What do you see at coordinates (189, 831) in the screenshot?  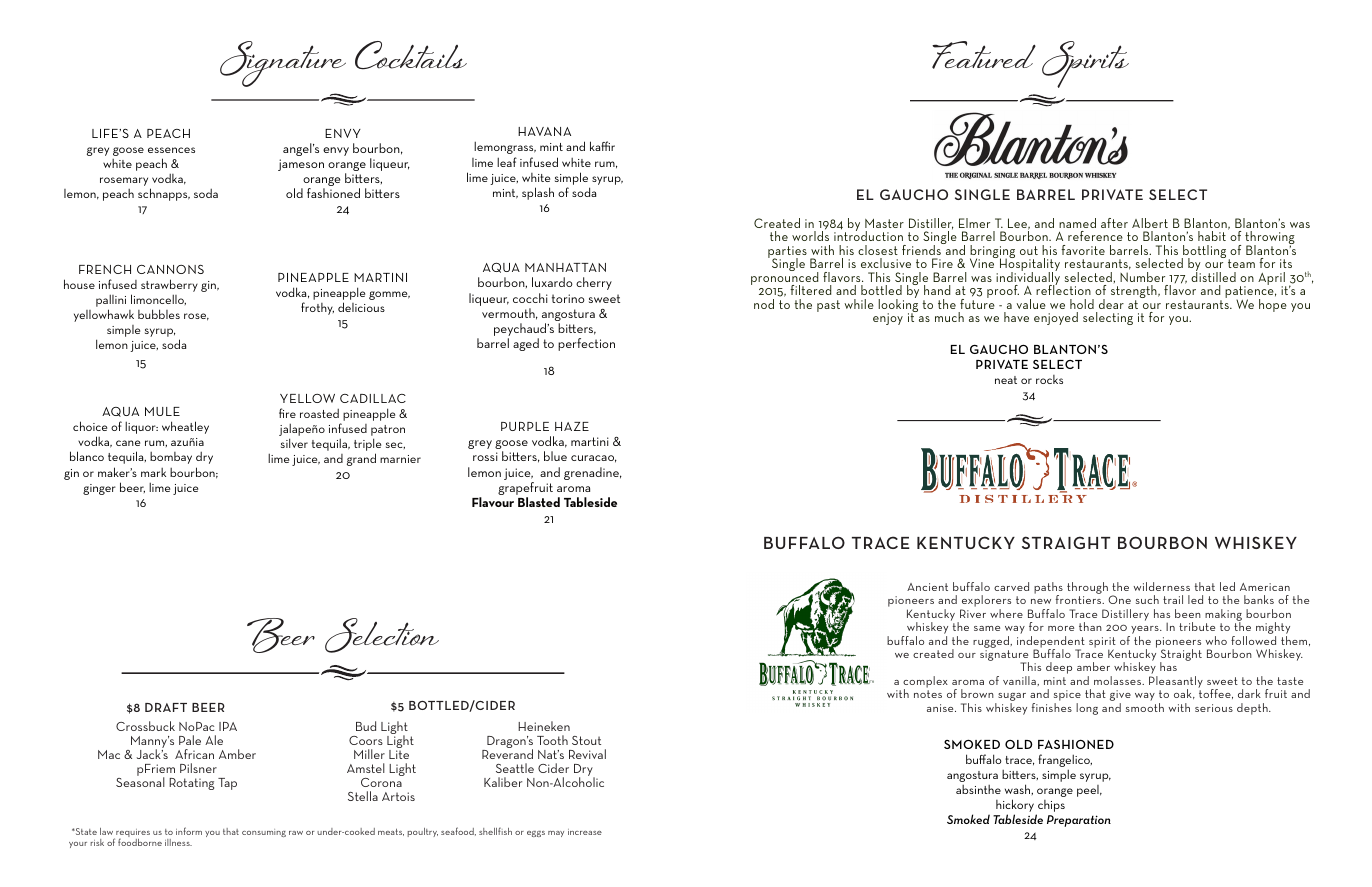 I see `inform` at bounding box center [189, 831].
